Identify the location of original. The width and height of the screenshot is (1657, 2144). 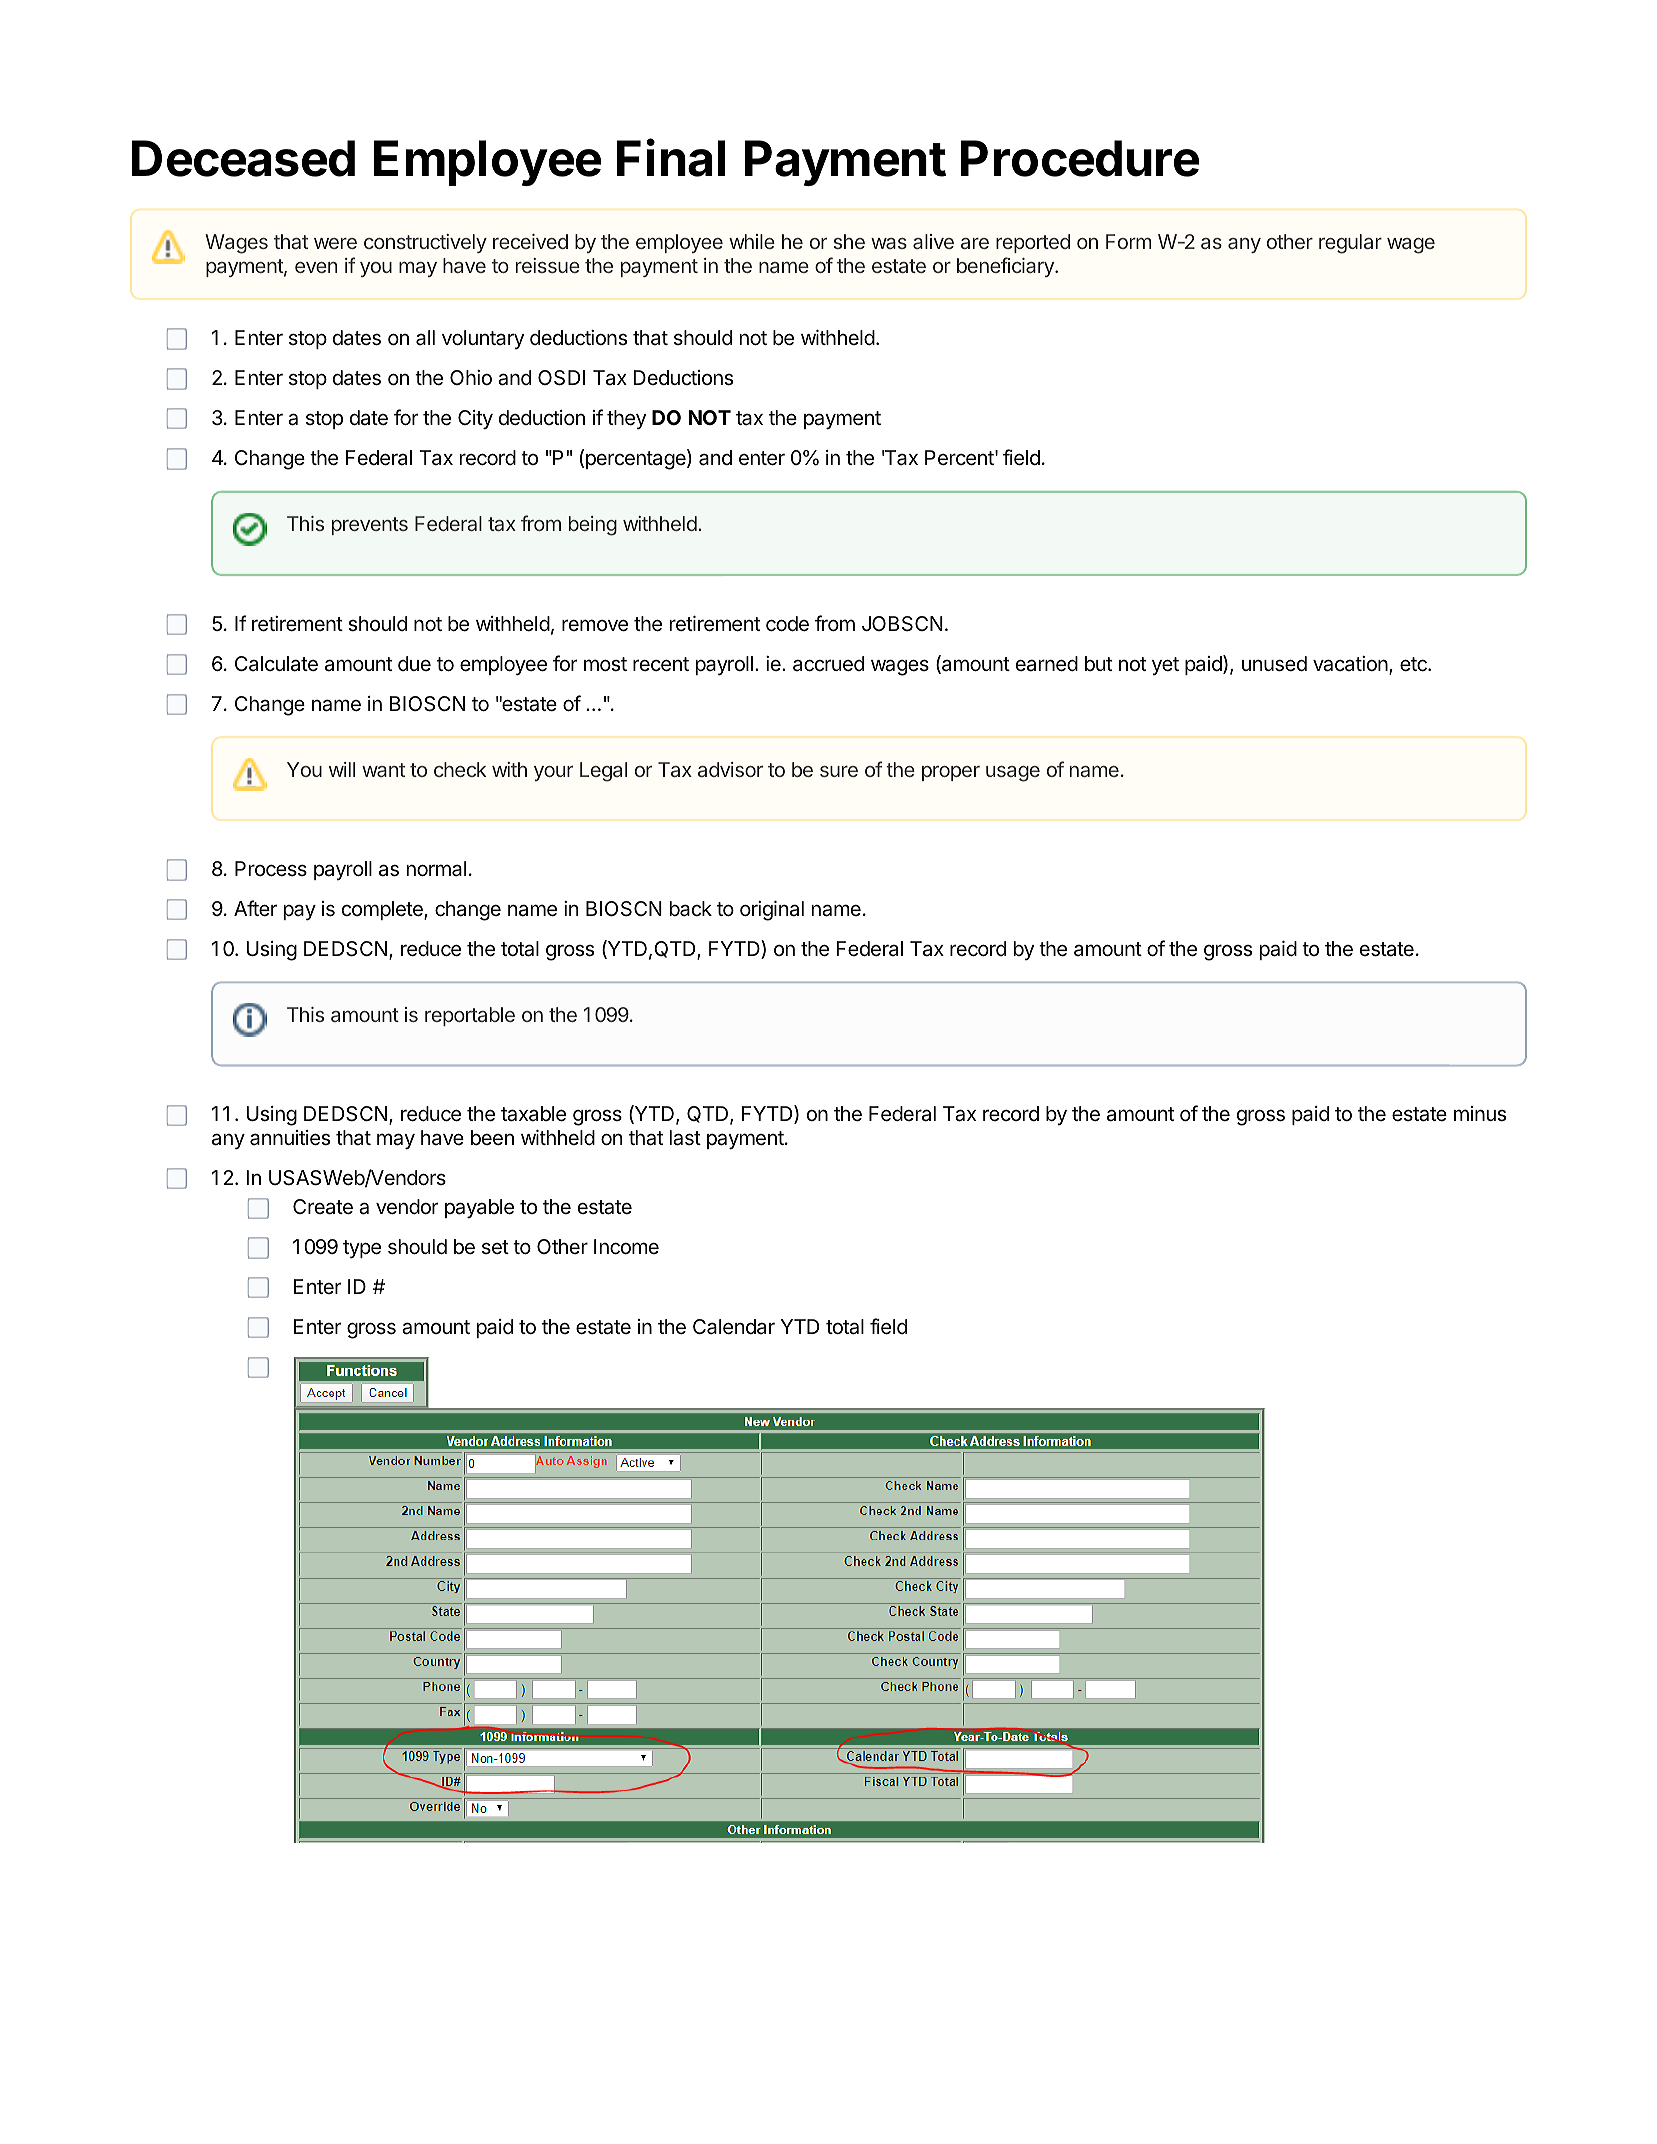
(772, 911).
